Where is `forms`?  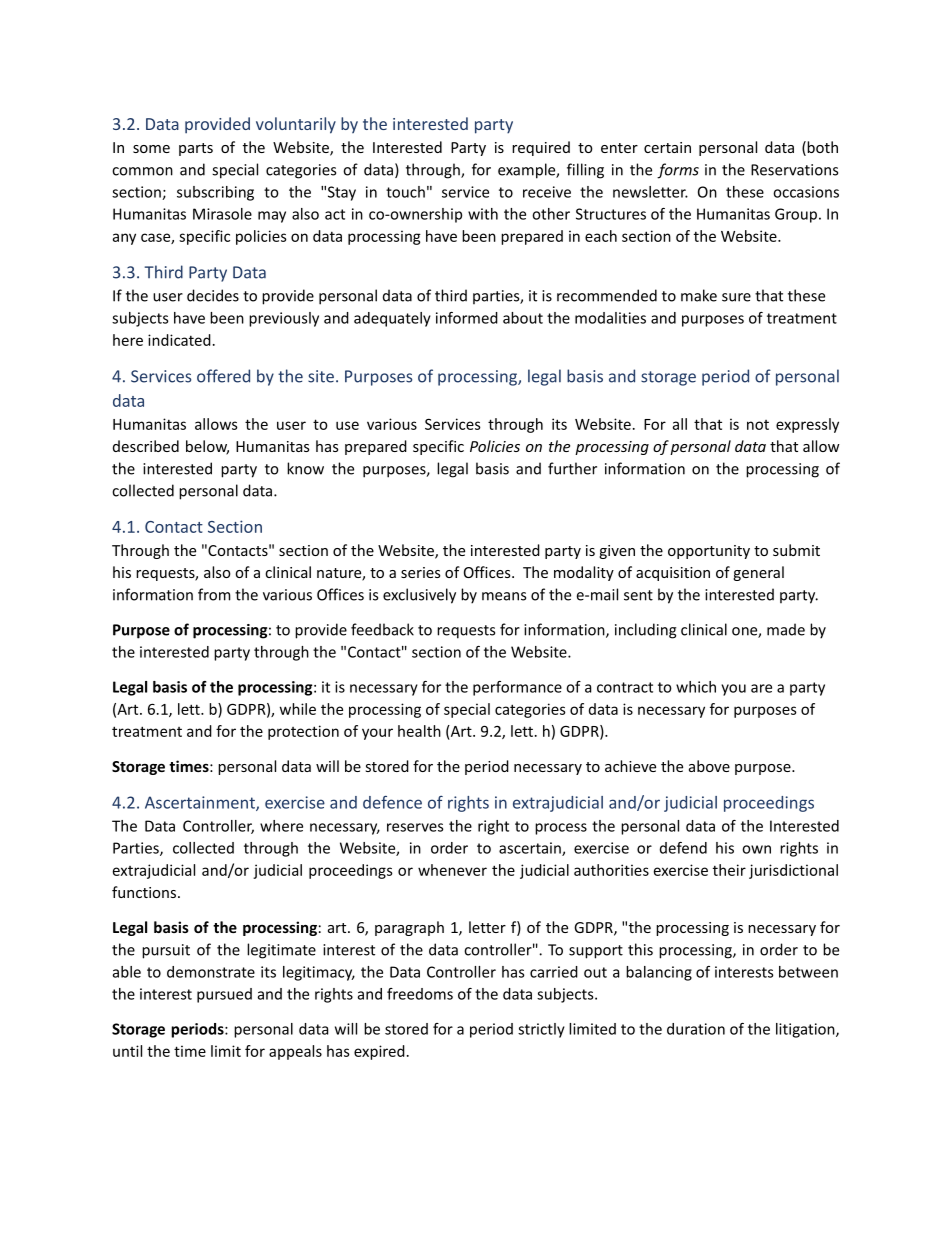
forms is located at coordinates (678, 171).
